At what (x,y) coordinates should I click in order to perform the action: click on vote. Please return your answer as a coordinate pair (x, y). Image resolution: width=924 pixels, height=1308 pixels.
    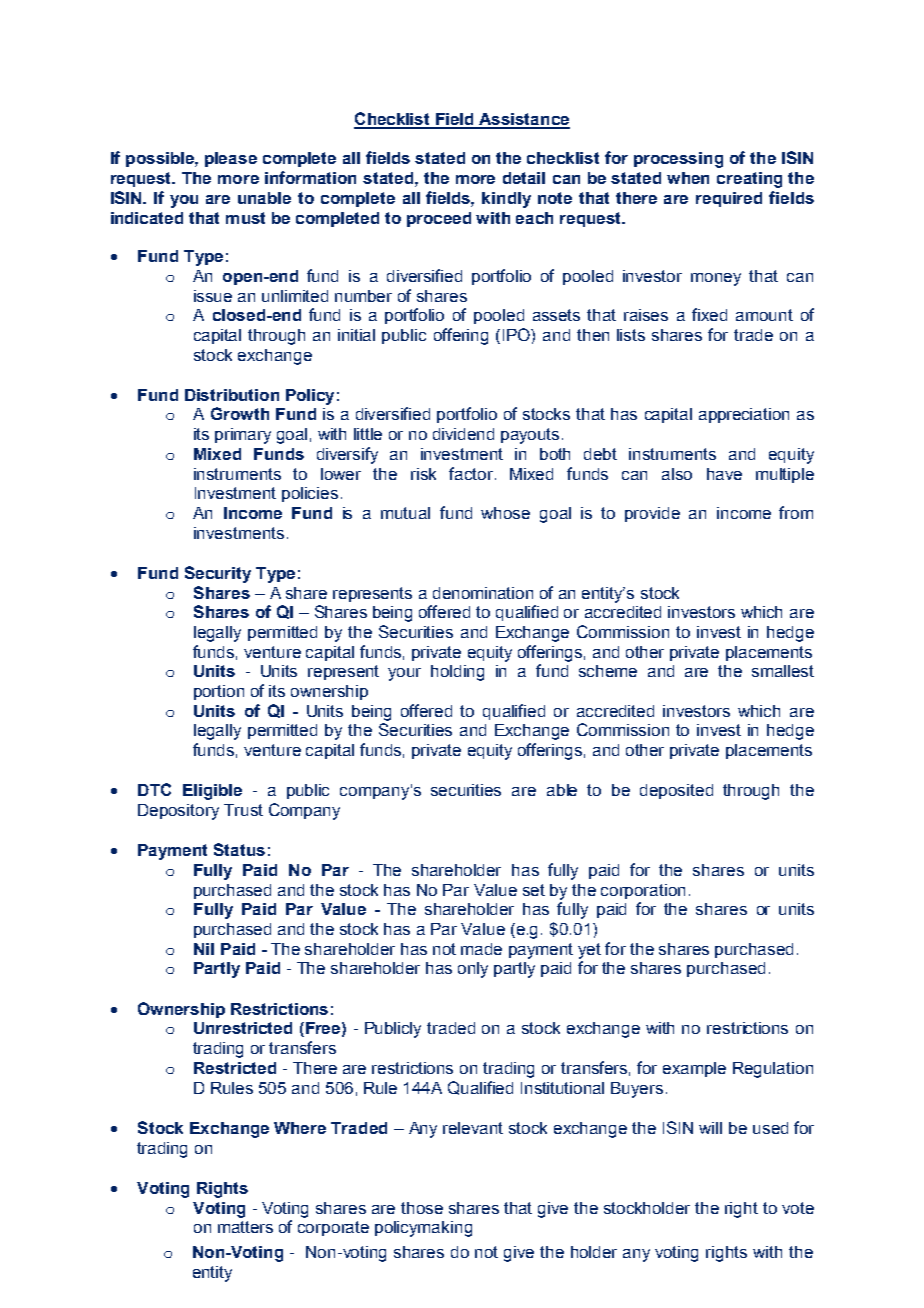
    Looking at the image, I should click on (798, 1208).
